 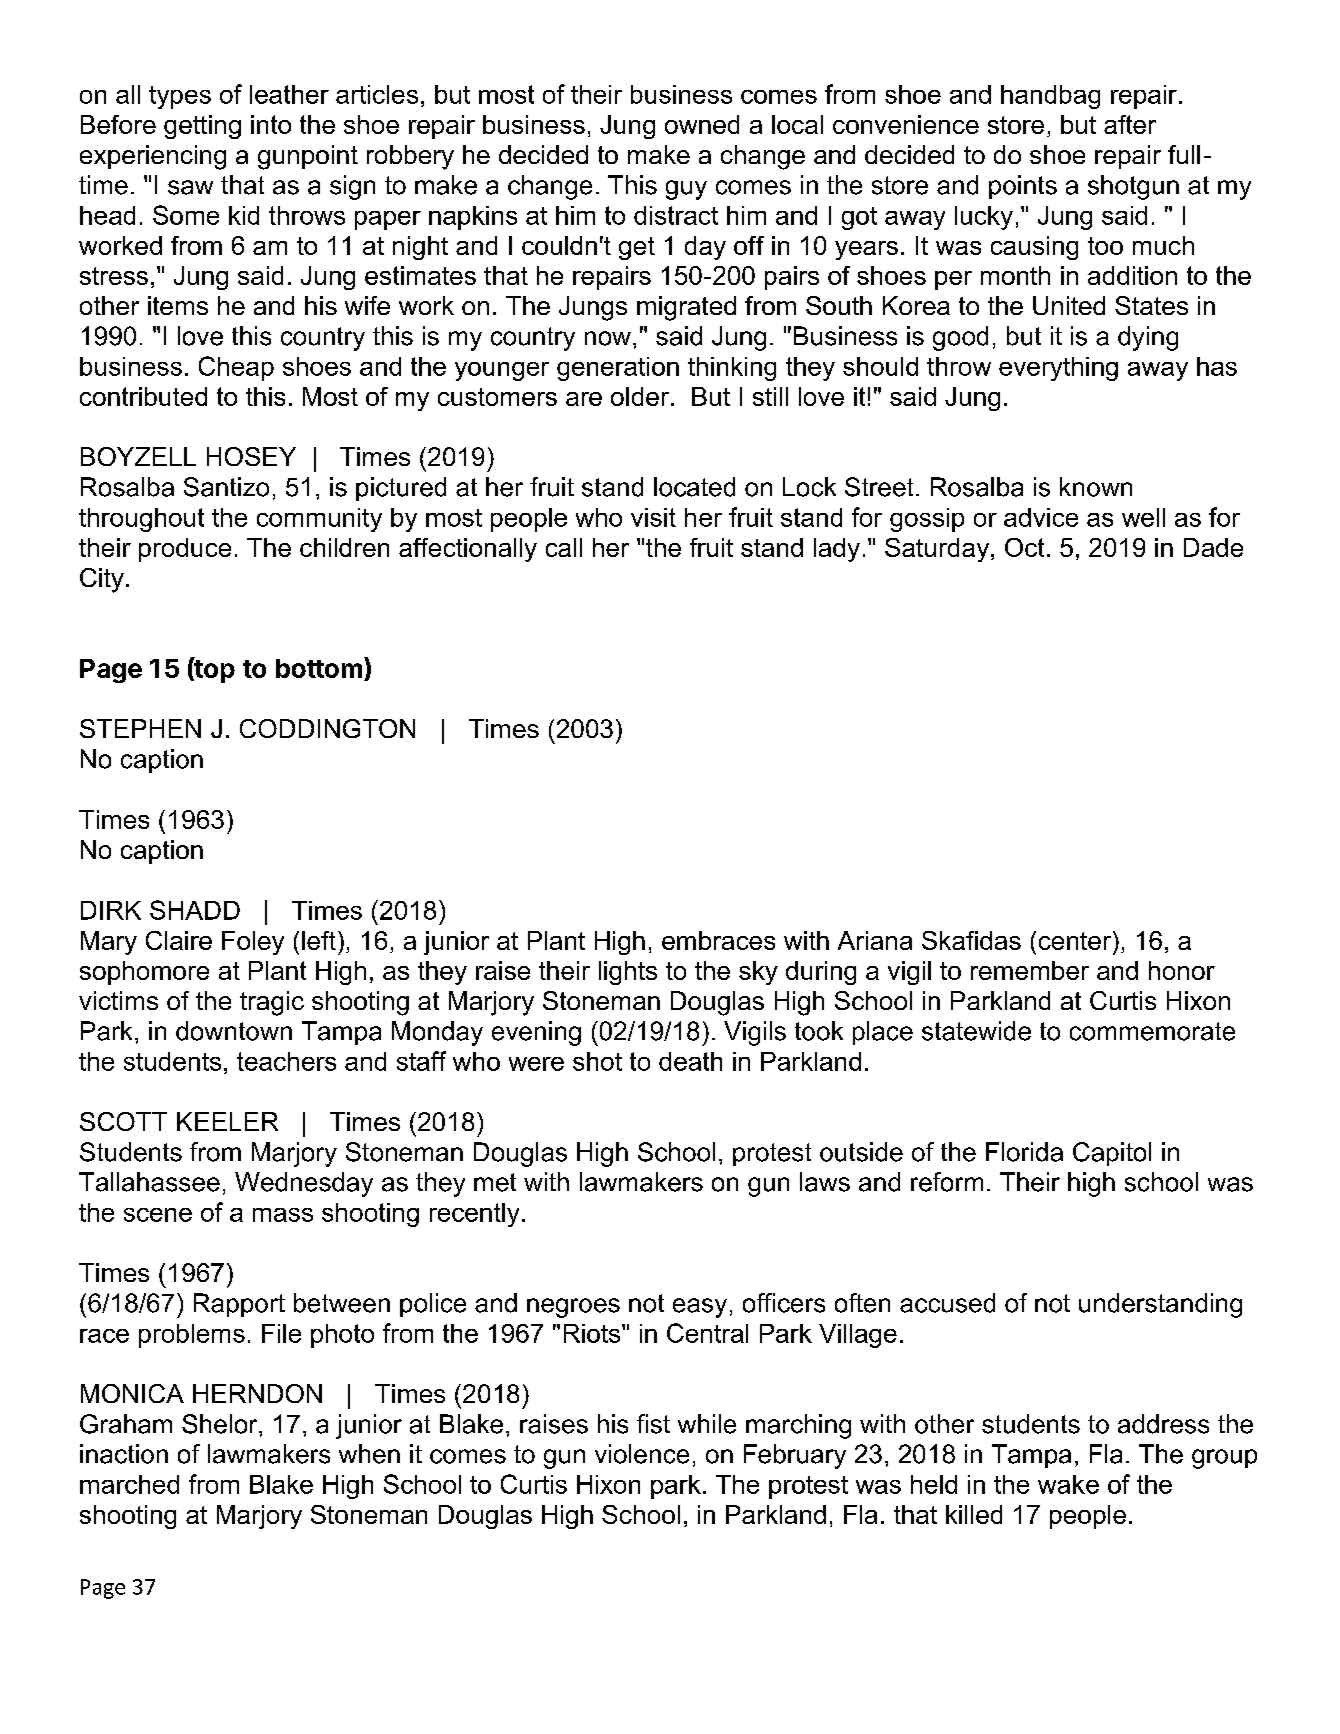 I want to click on Oct, so click(x=1024, y=547).
